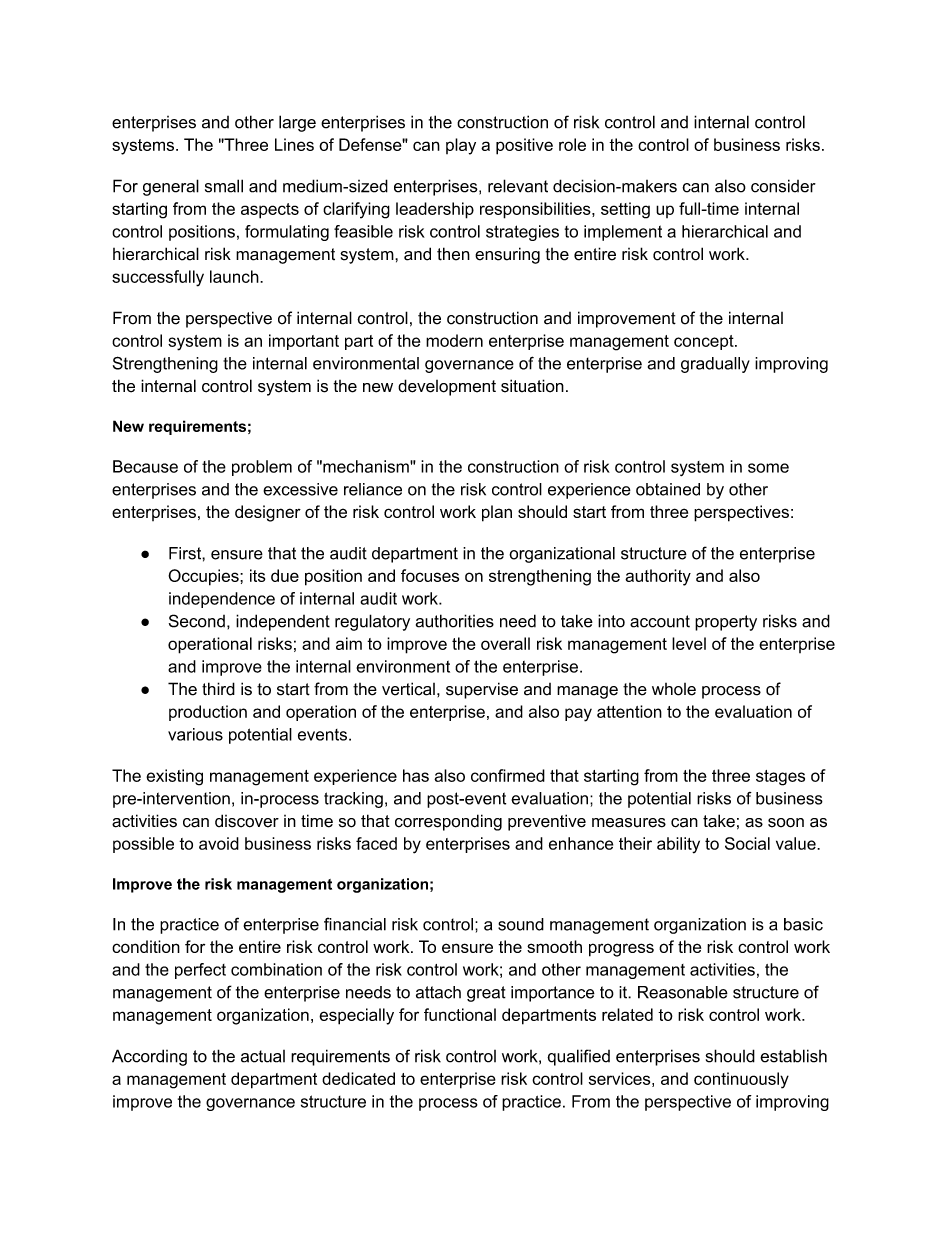  Describe the element at coordinates (715, 365) in the screenshot. I see `gradually` at that location.
